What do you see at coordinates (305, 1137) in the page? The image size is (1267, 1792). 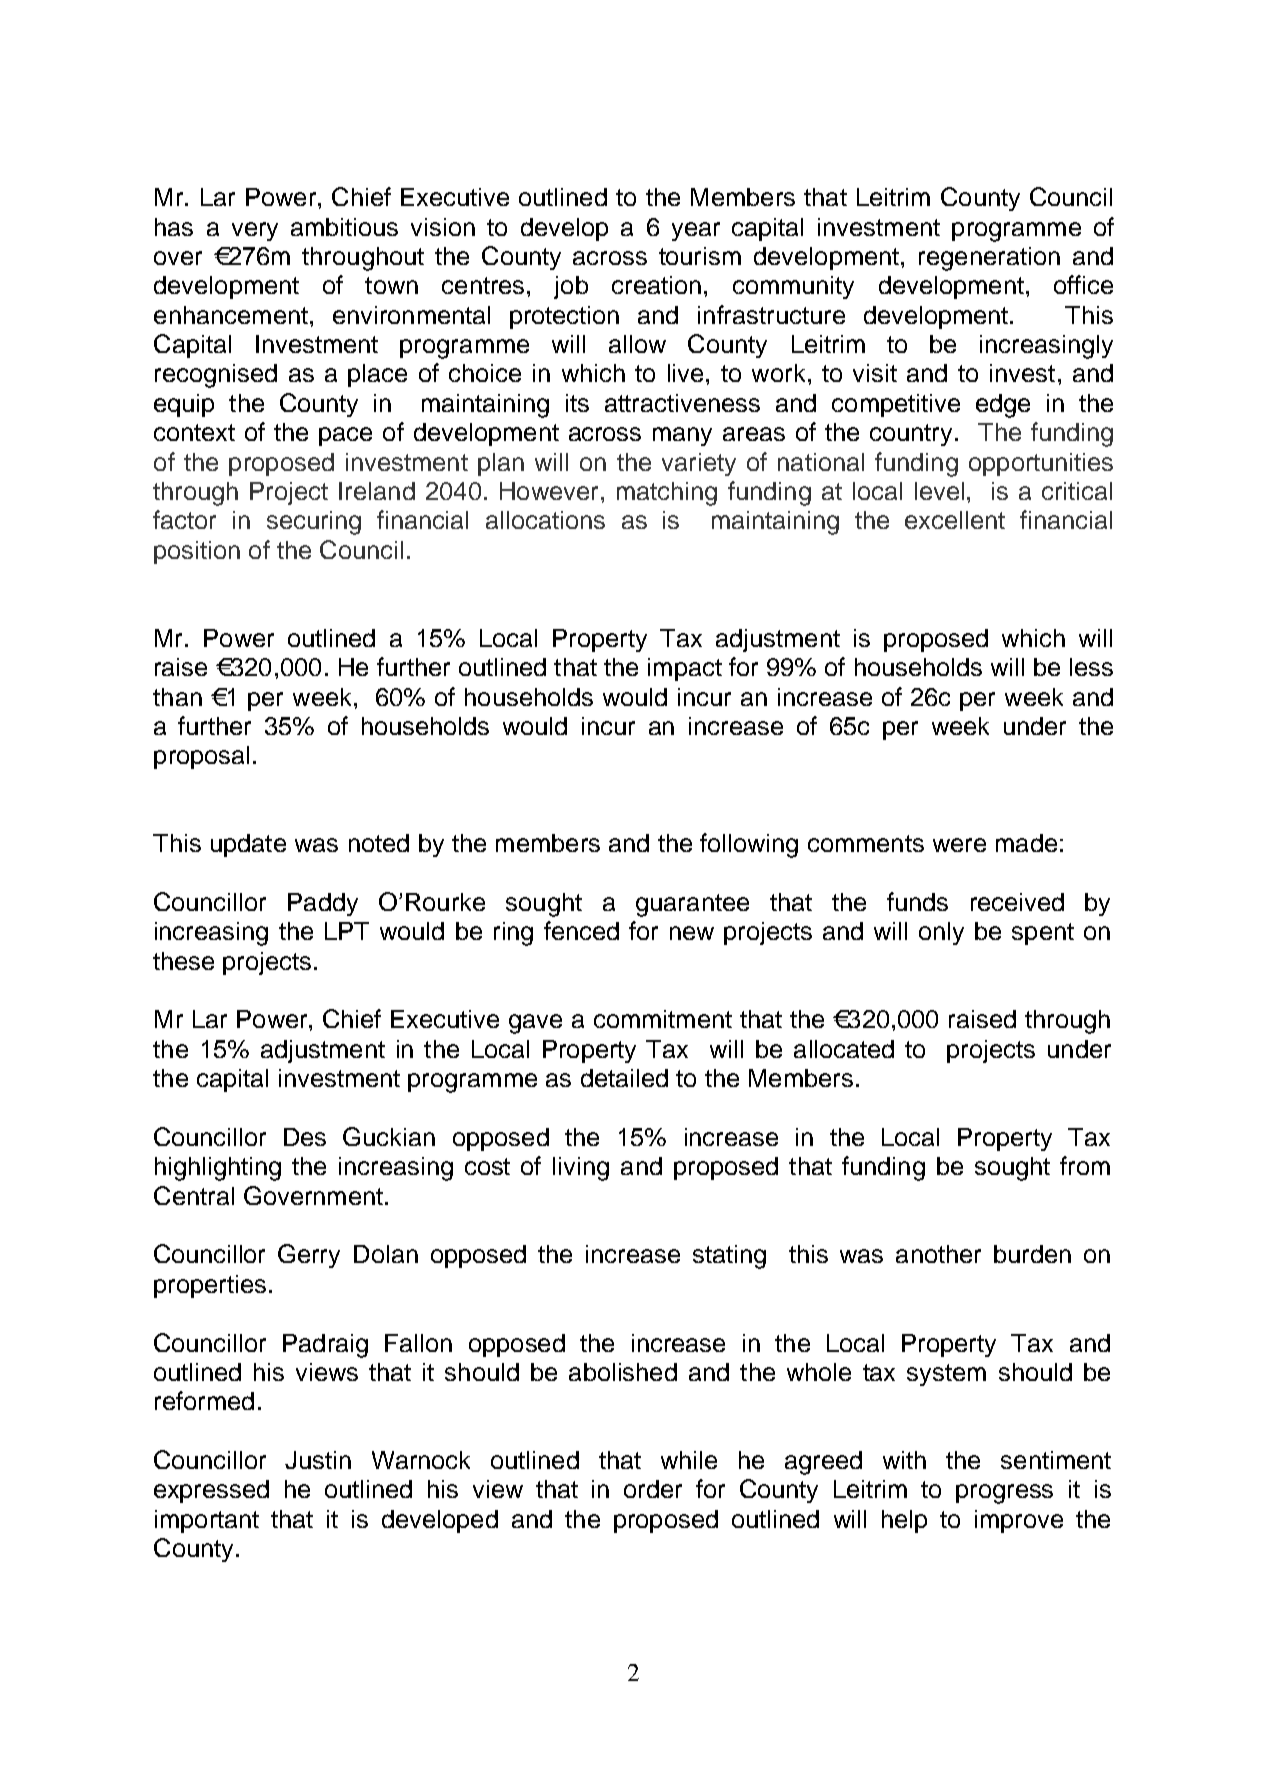 I see `Des` at bounding box center [305, 1137].
